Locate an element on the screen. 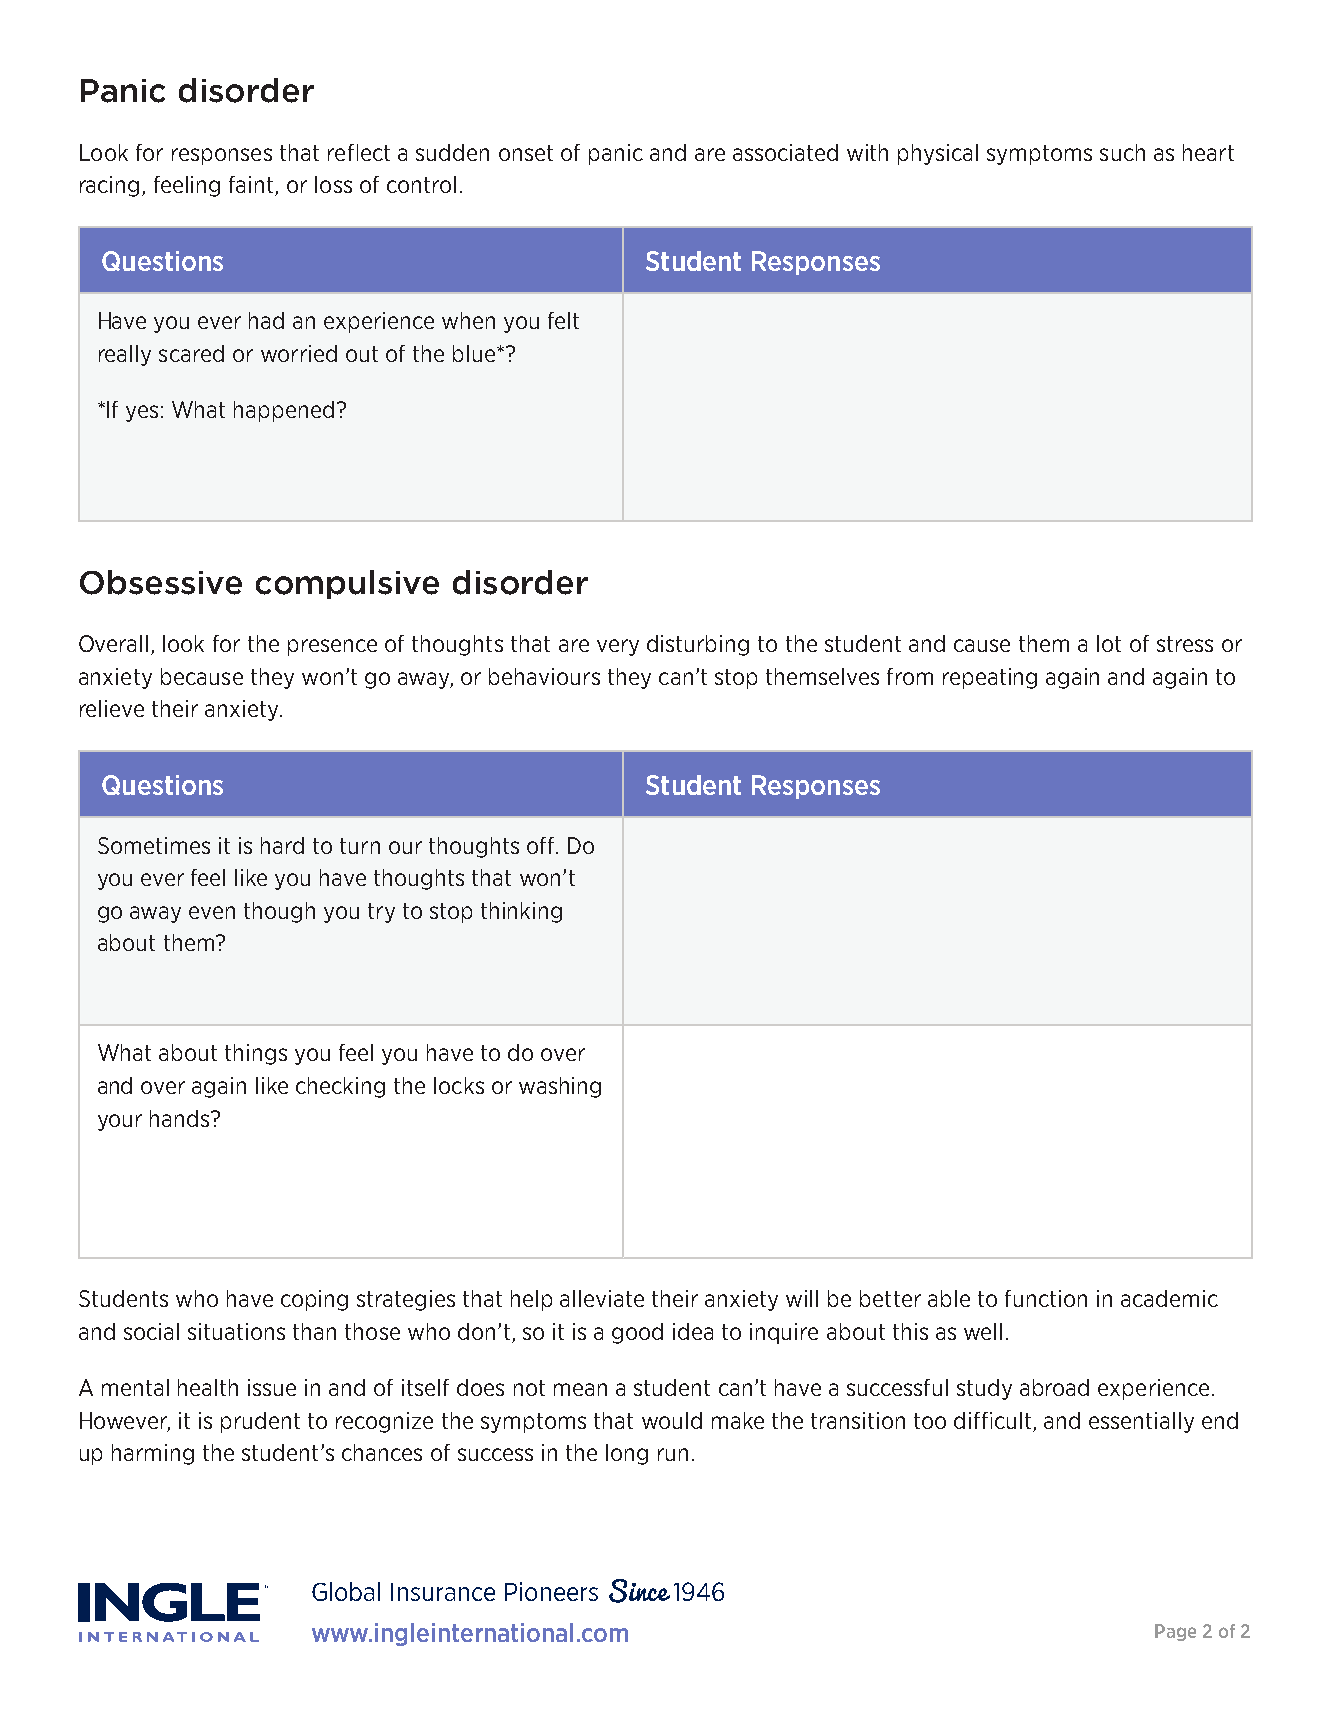 The image size is (1329, 1720). function is located at coordinates (1046, 1298).
